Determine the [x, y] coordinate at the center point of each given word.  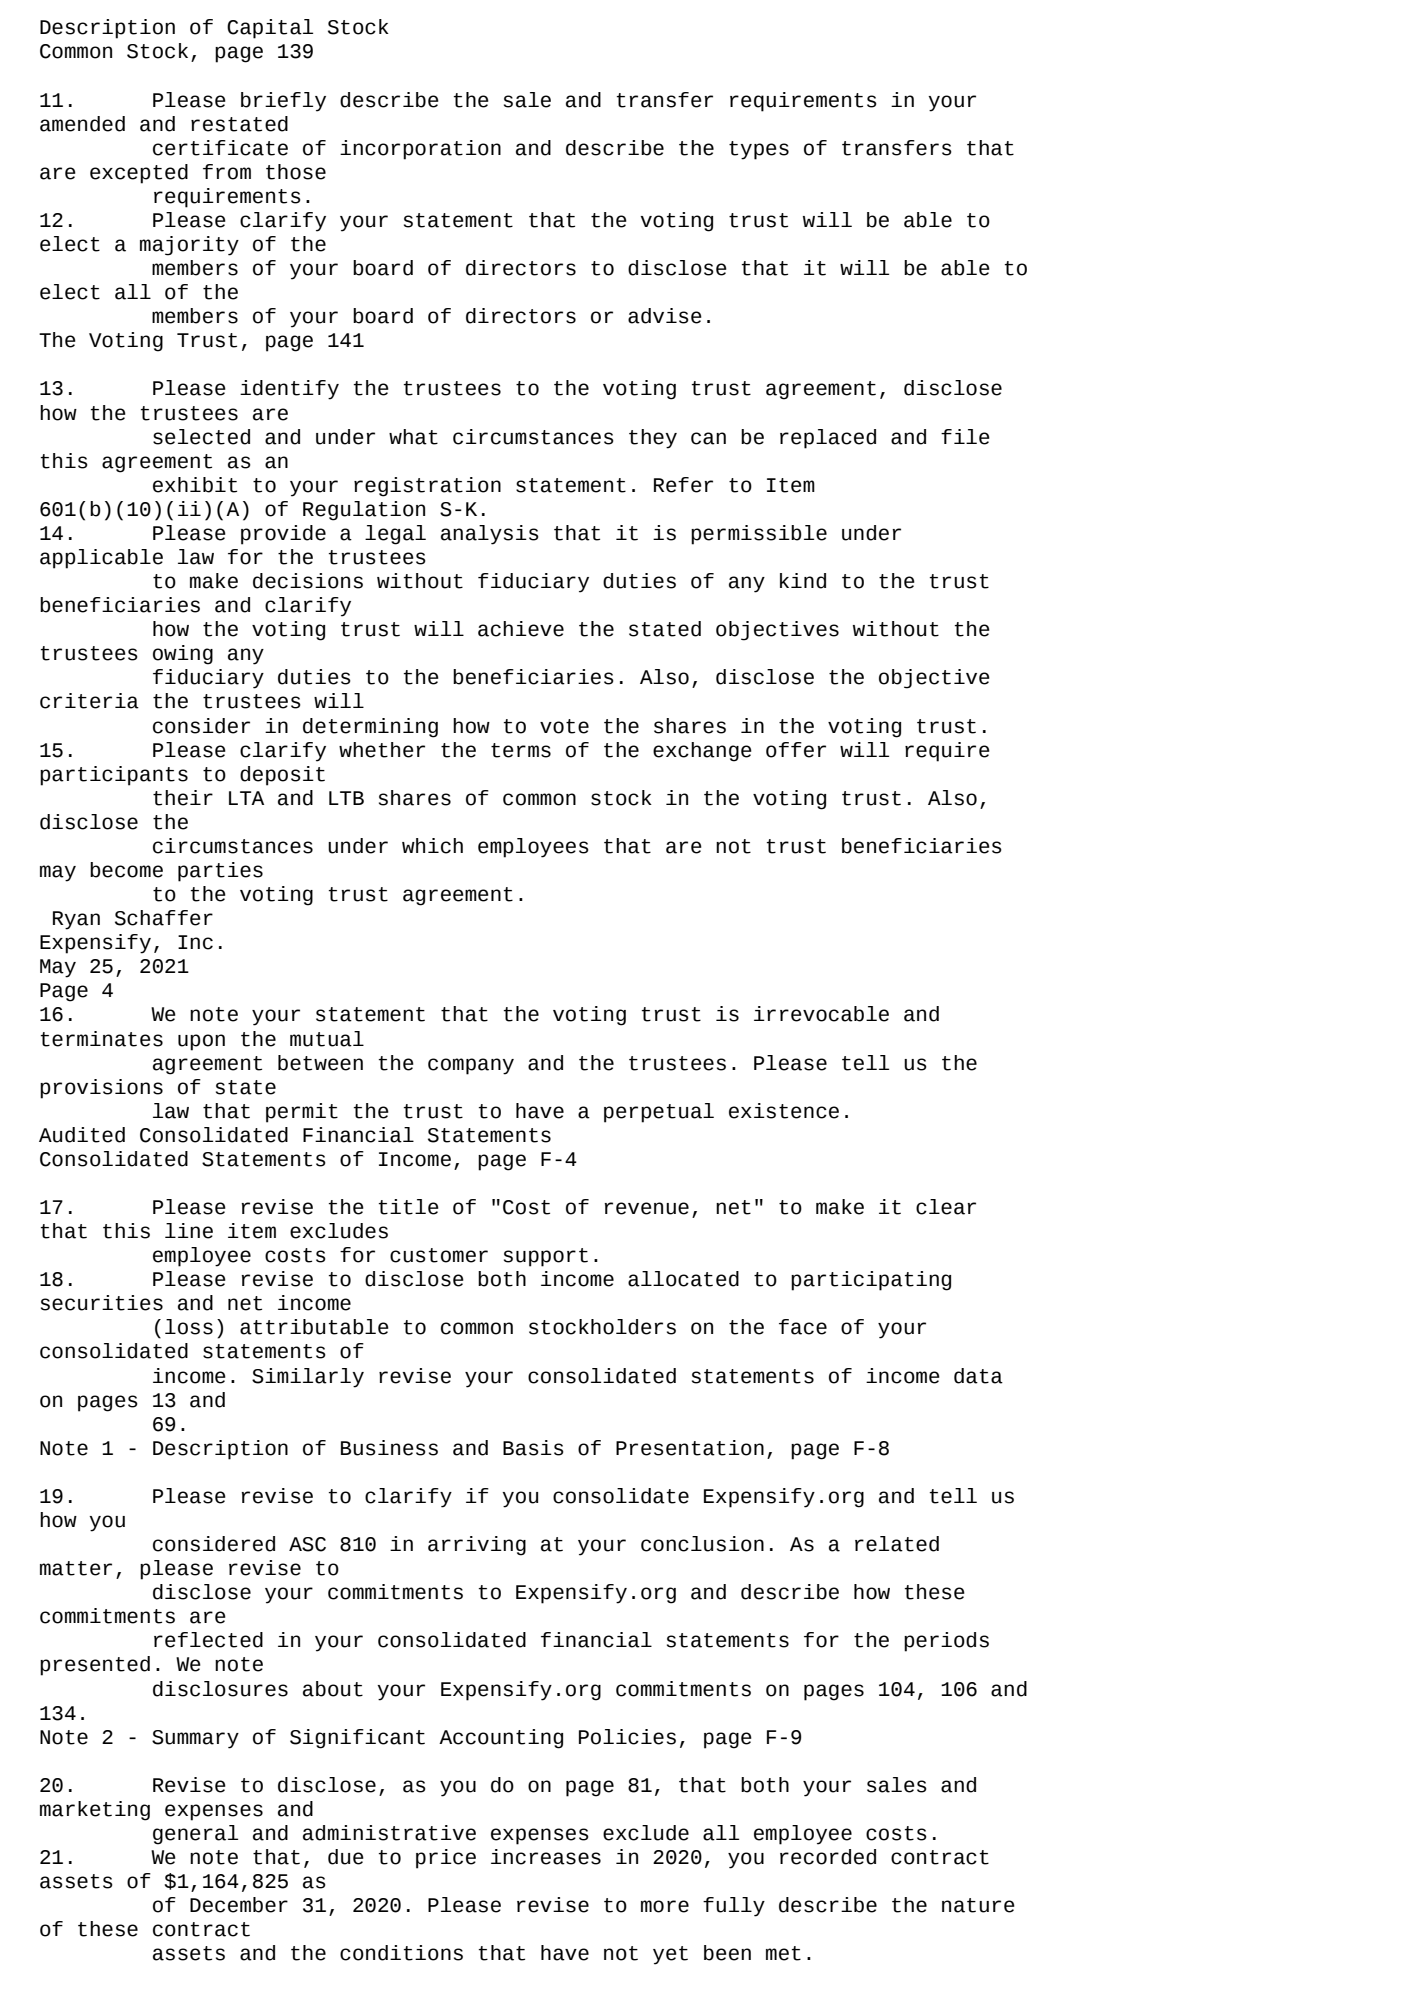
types [759, 150]
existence [784, 1111]
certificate [220, 148]
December [239, 1905]
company [471, 1066]
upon [201, 1042]
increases [546, 1857]
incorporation [420, 150]
